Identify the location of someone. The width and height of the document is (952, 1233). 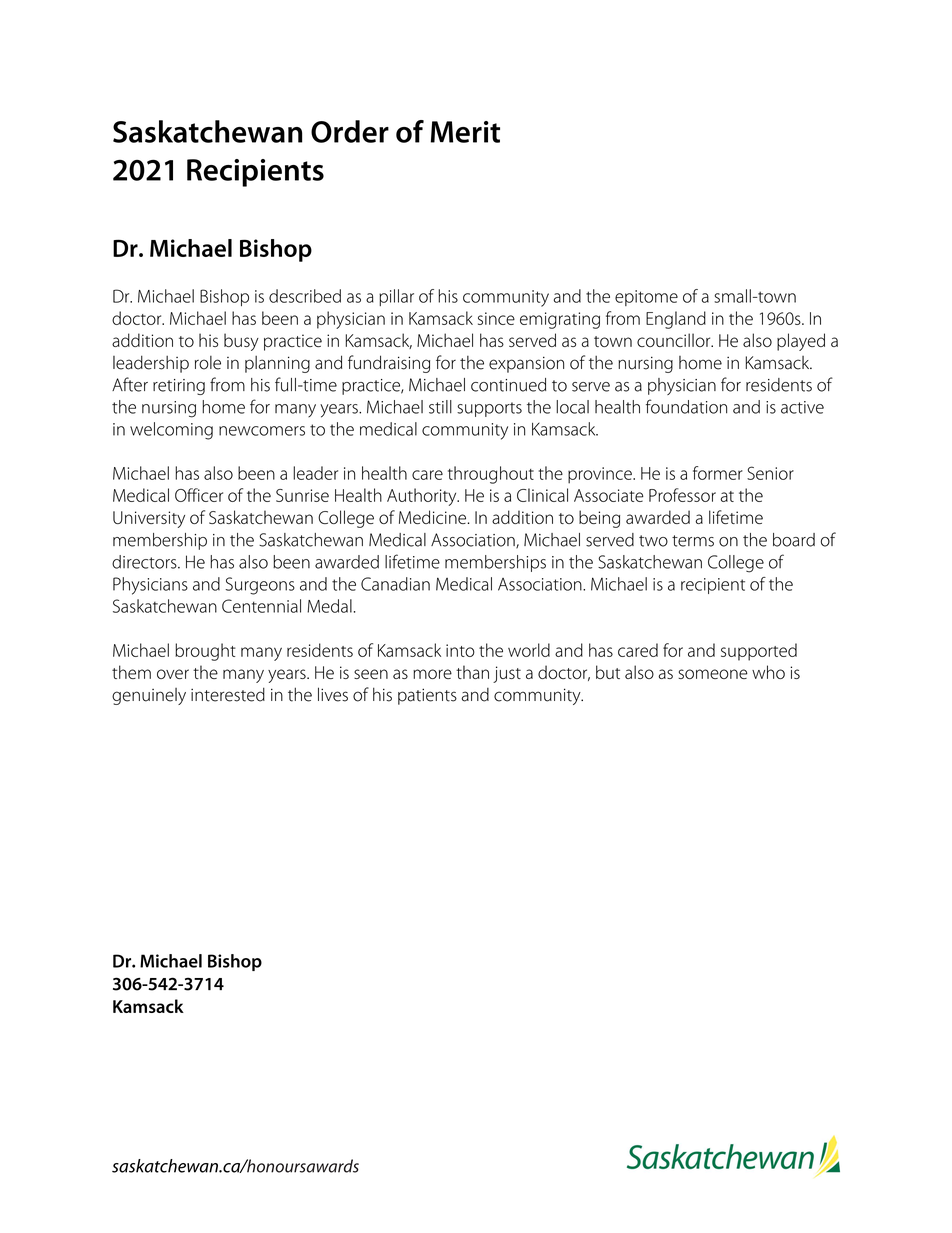
(713, 674).
